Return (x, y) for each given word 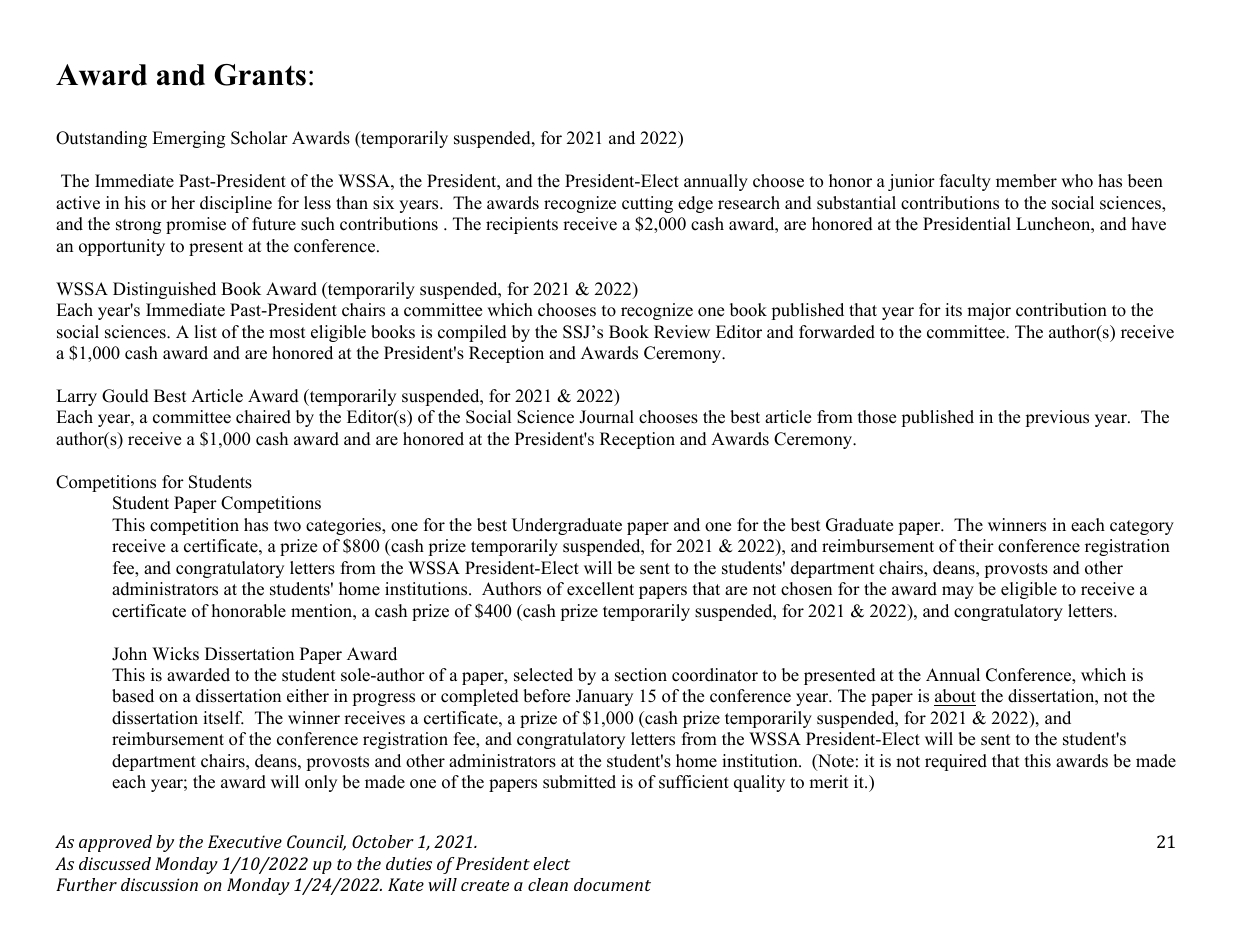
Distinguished (164, 290)
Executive (245, 841)
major (989, 311)
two (287, 526)
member (1026, 181)
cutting (647, 204)
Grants (260, 75)
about (955, 697)
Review (682, 332)
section (641, 675)
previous (1057, 418)
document (612, 884)
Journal (606, 417)
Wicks (175, 654)
